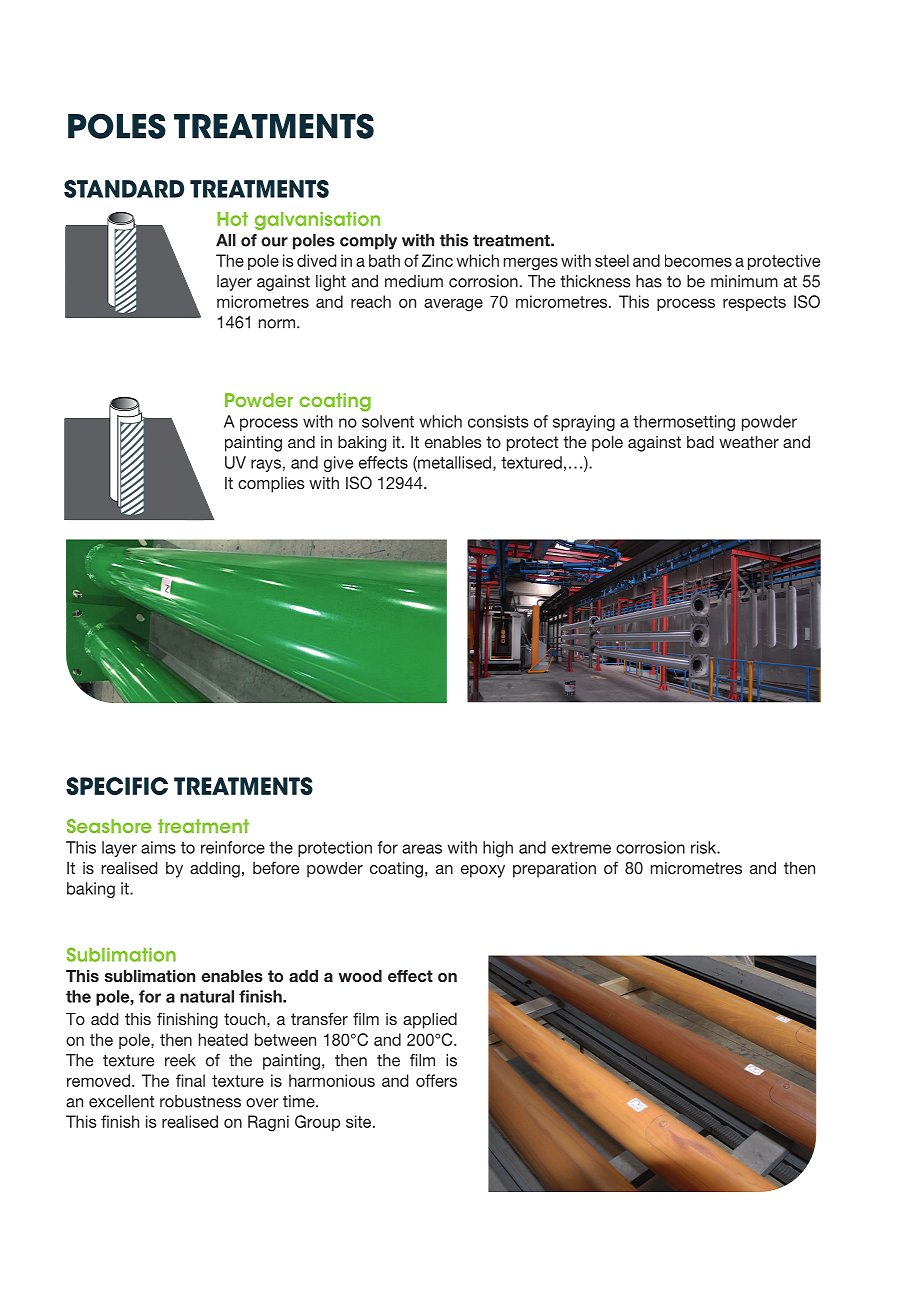 This document has height=1308, width=924. Describe the element at coordinates (698, 260) in the document. I see `becomes` at that location.
